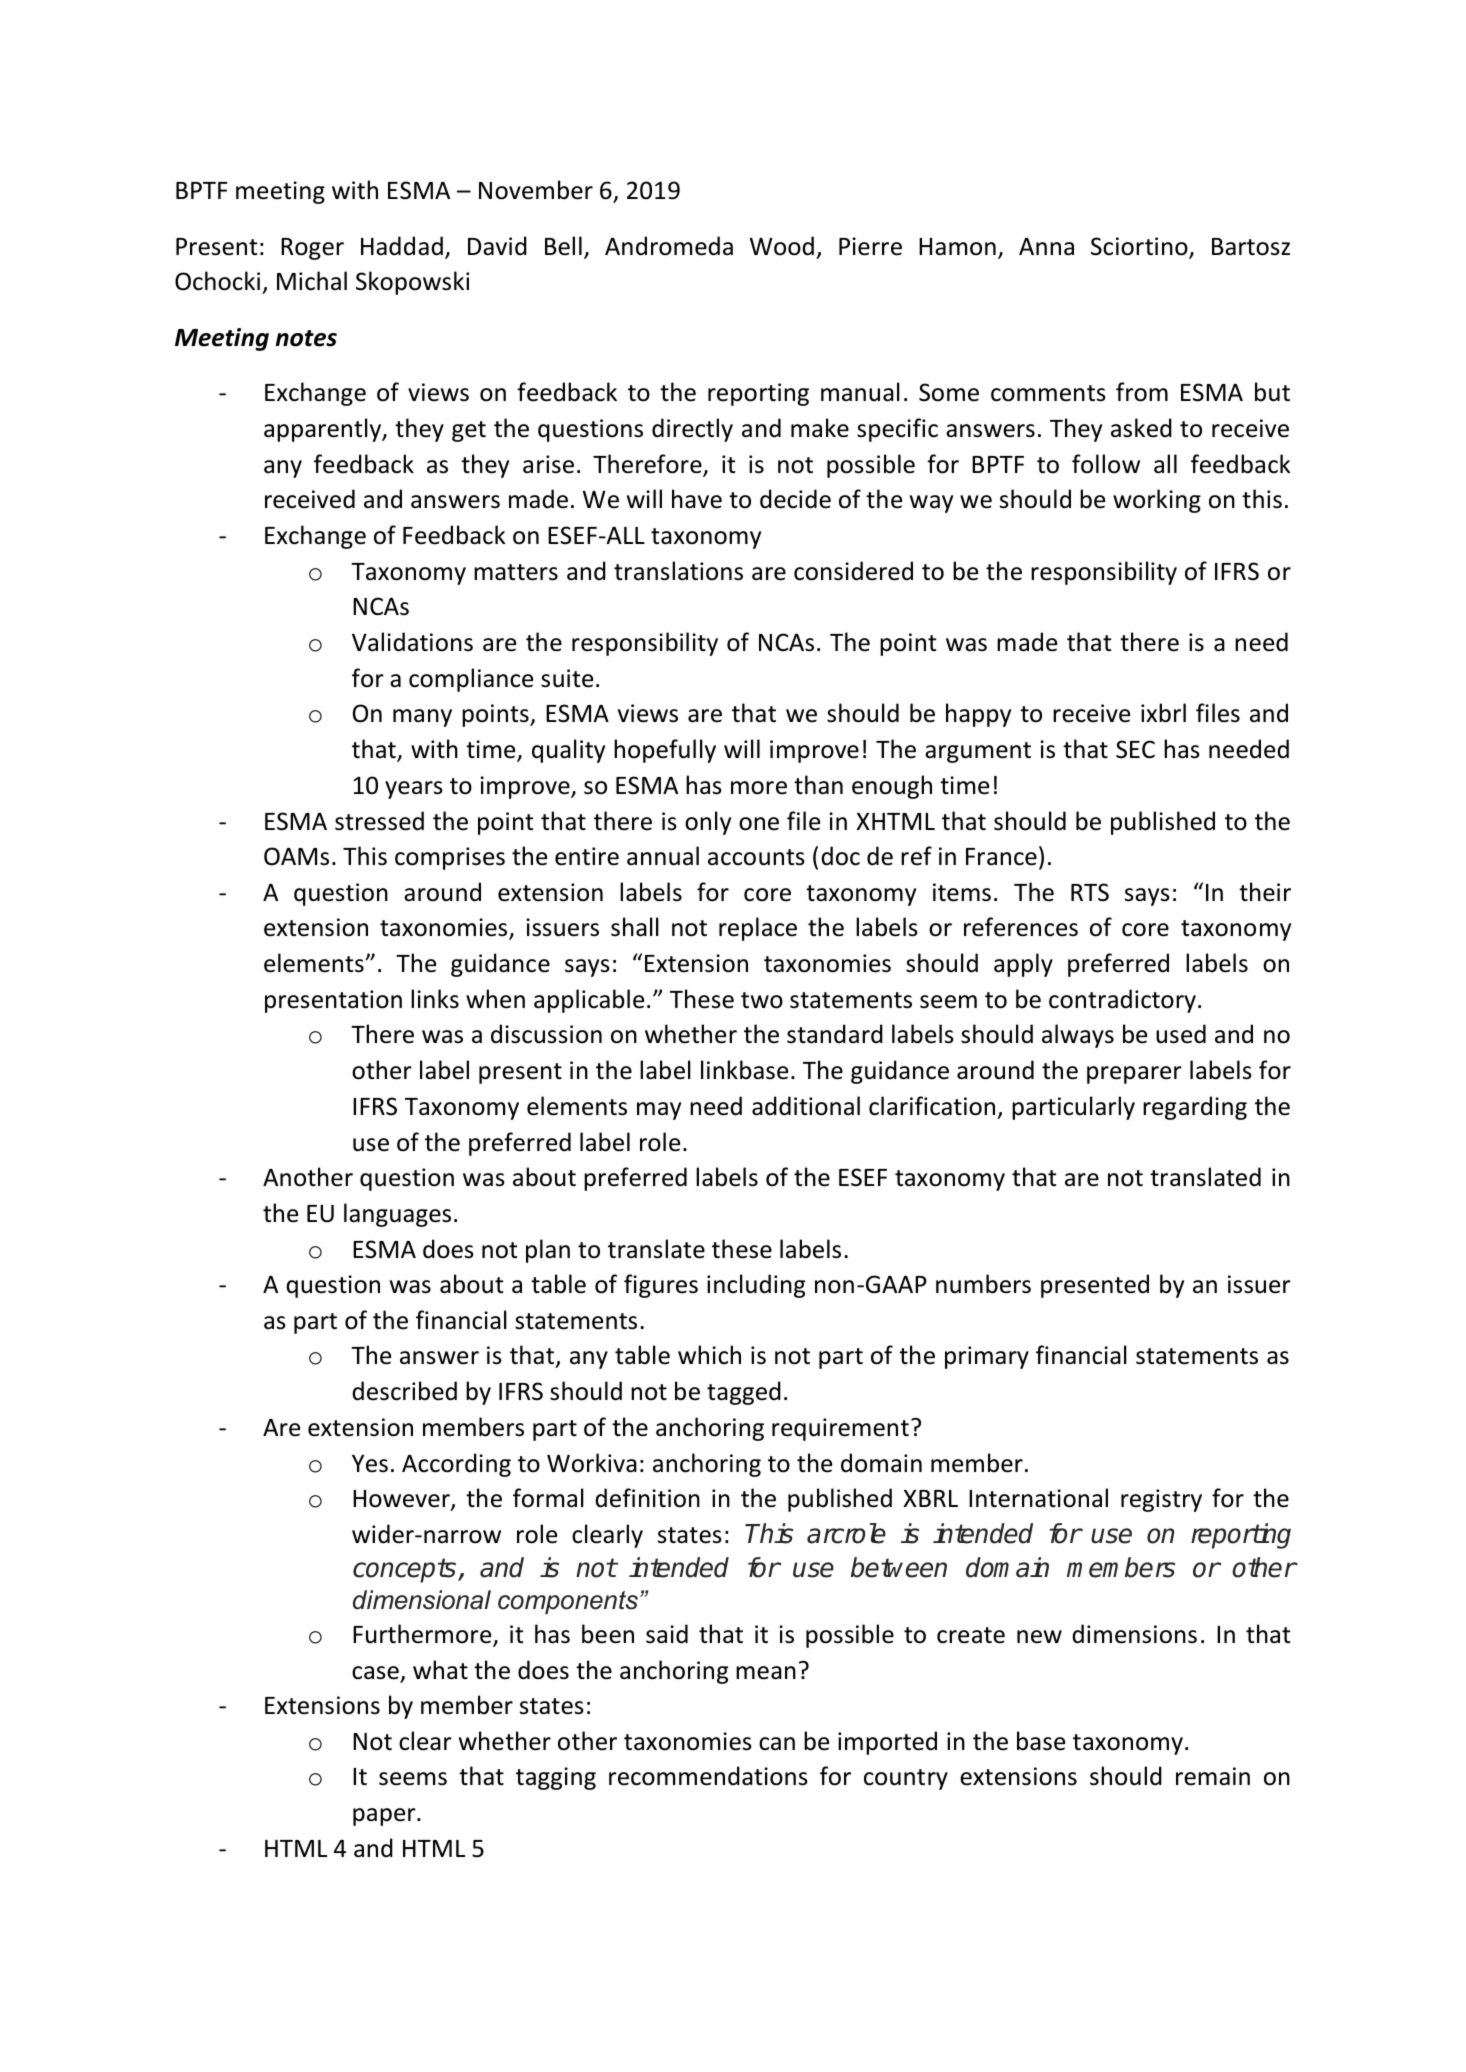 This screenshot has height=2072, width=1466. I want to click on can, so click(777, 1744).
